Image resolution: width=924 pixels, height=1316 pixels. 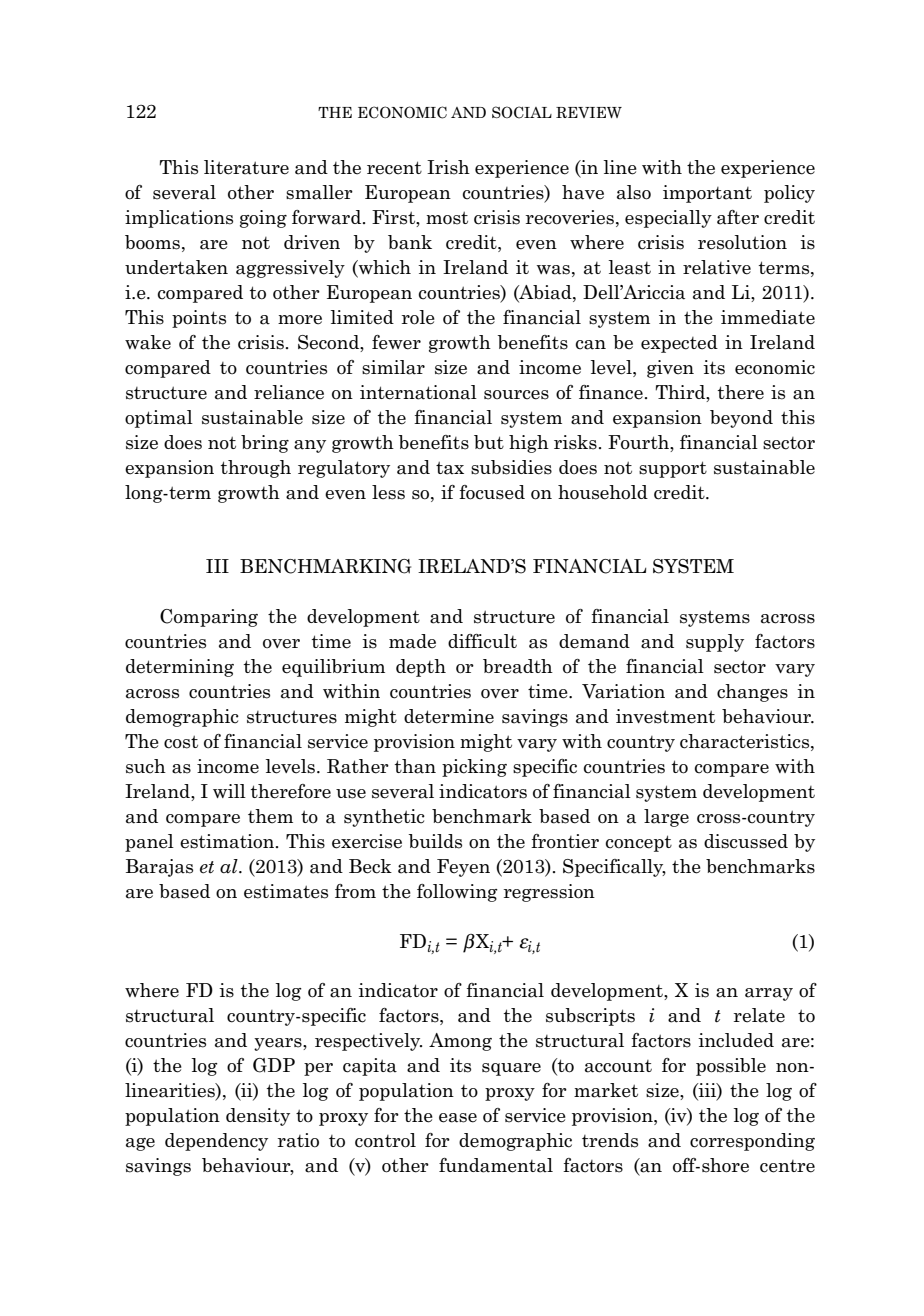 I want to click on dependency, so click(x=216, y=1142).
